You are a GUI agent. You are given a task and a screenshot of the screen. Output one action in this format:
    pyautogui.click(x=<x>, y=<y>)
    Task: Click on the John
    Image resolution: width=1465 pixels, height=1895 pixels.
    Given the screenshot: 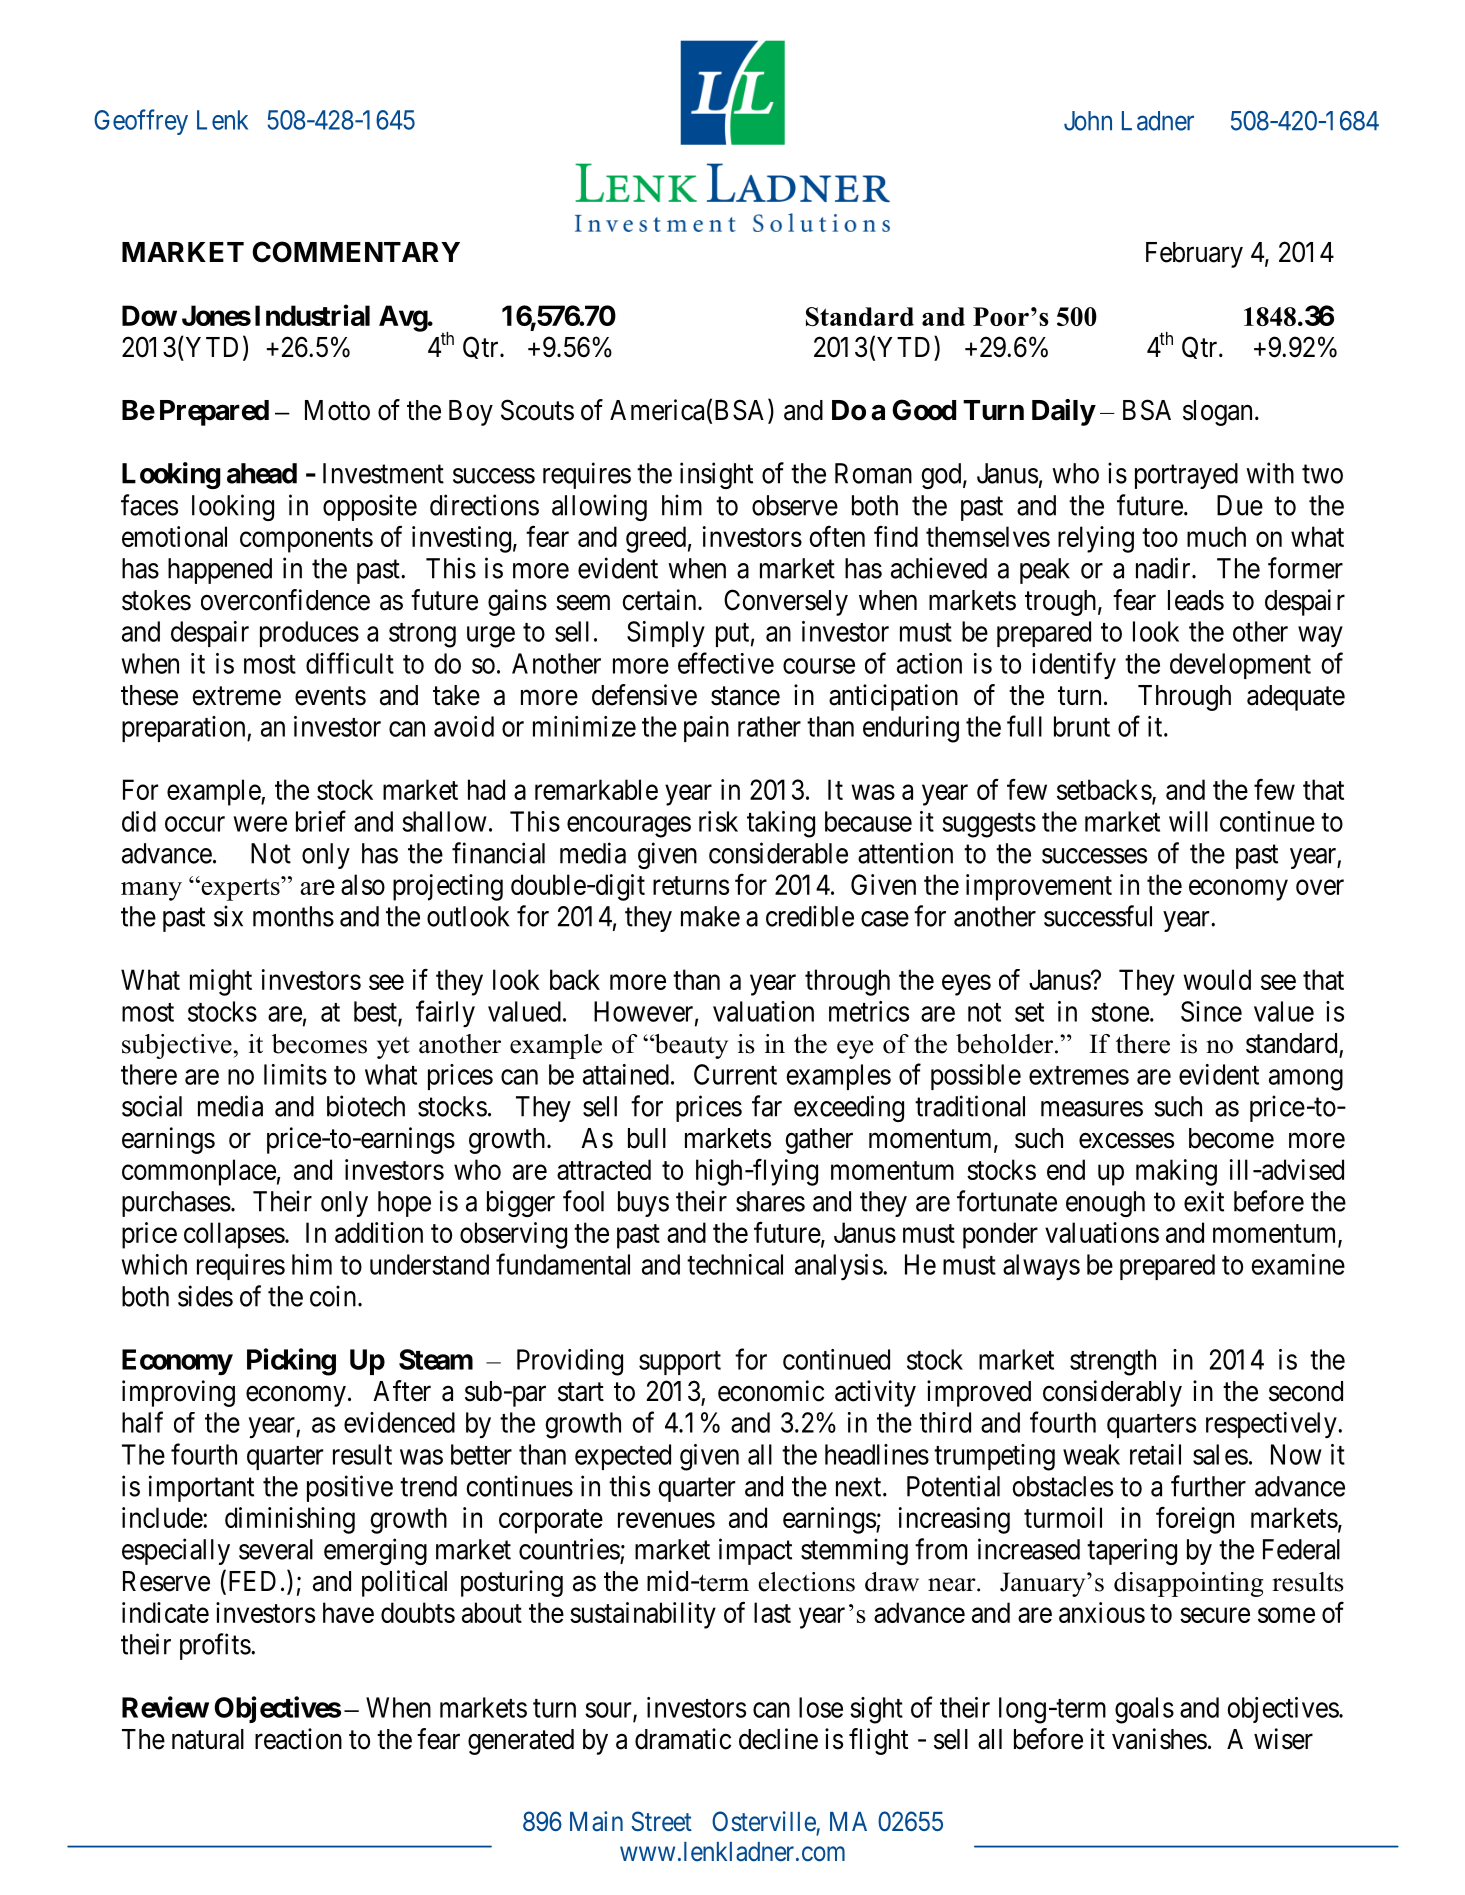 What is the action you would take?
    pyautogui.click(x=1088, y=121)
